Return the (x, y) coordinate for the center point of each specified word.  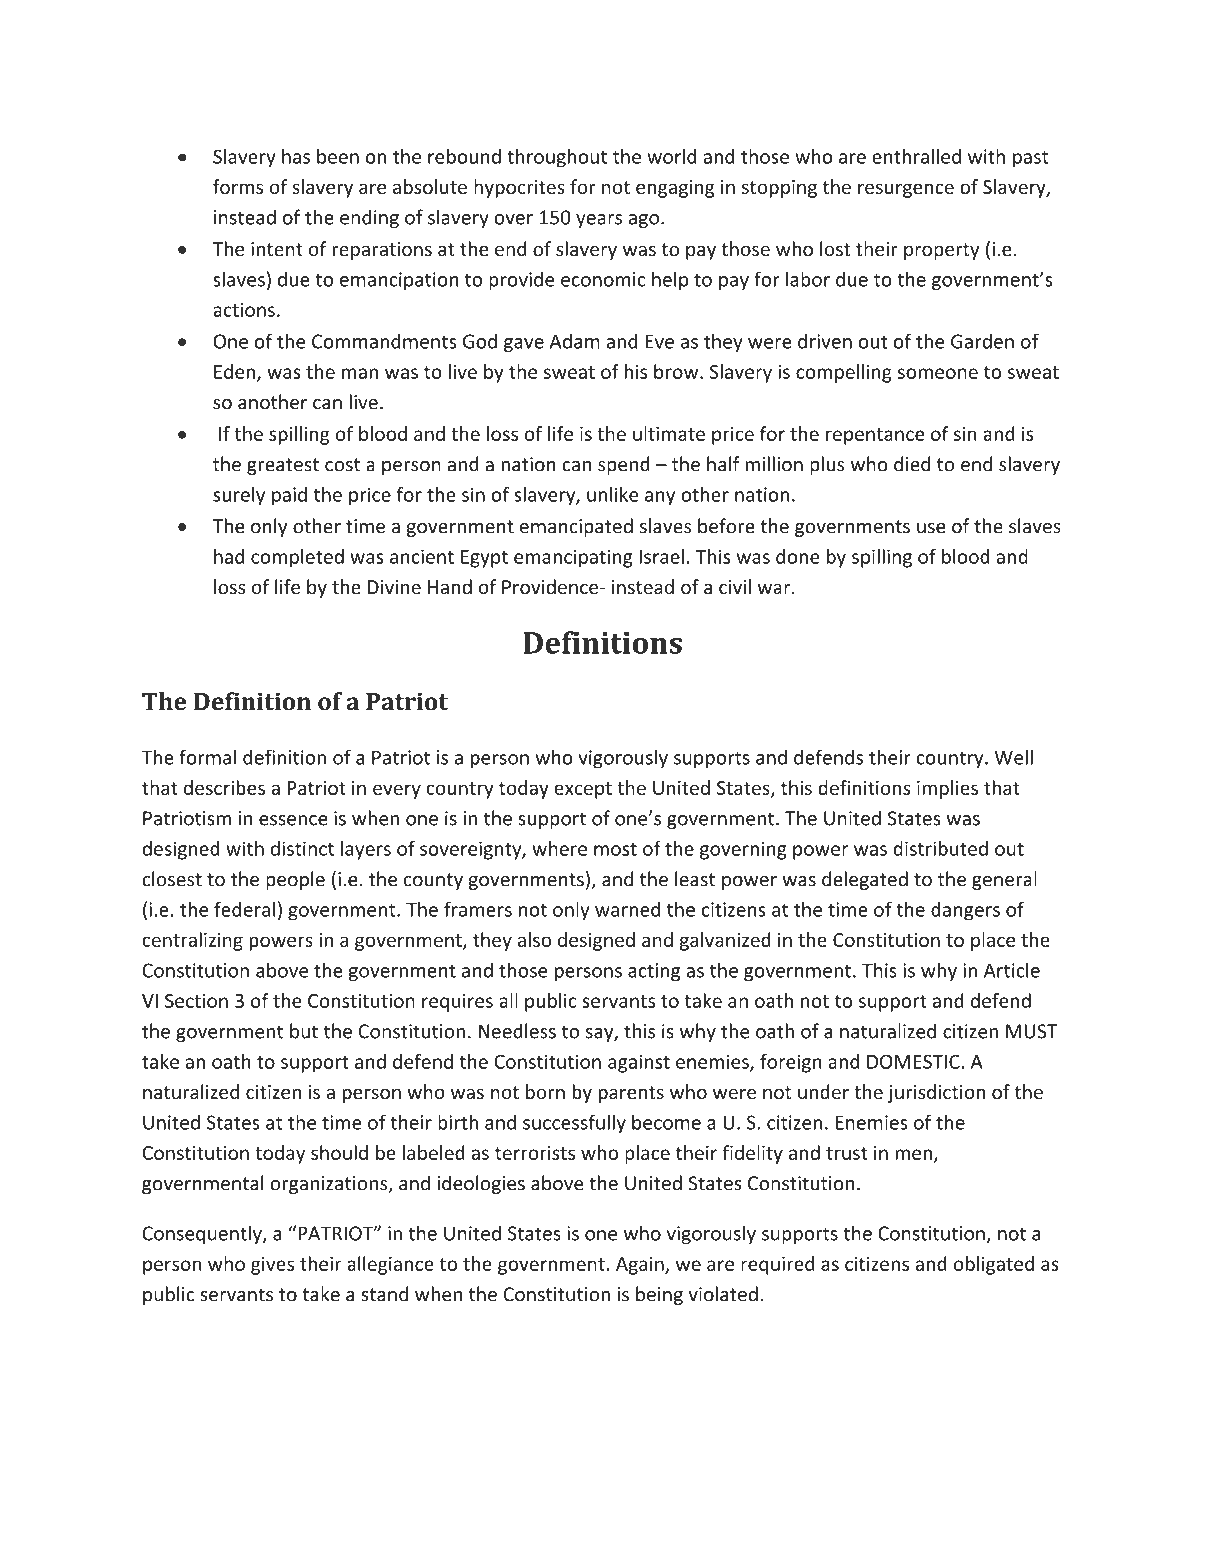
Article (1012, 970)
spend (624, 465)
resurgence (906, 190)
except (583, 790)
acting (654, 972)
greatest (283, 466)
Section (196, 1001)
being (659, 1295)
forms (238, 186)
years (599, 221)
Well (1013, 757)
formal (207, 757)
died (912, 464)
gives (272, 1266)
